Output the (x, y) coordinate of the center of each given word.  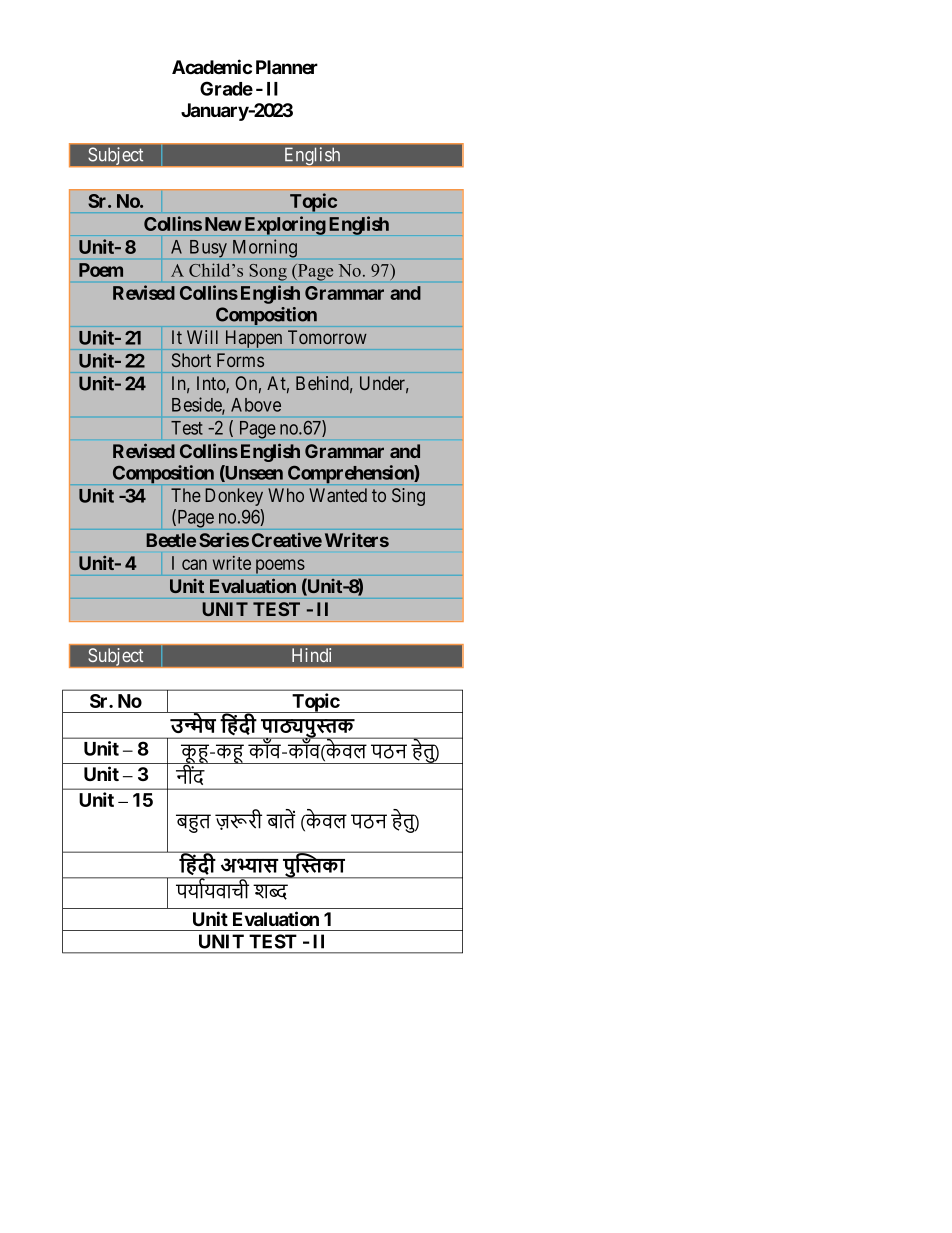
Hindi (311, 655)
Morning (265, 248)
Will (202, 337)
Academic (212, 66)
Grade (226, 88)
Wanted (338, 495)
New (223, 224)
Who (286, 495)
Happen (254, 339)
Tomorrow (327, 337)
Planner (287, 67)
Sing (408, 497)
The (186, 495)
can (194, 564)
